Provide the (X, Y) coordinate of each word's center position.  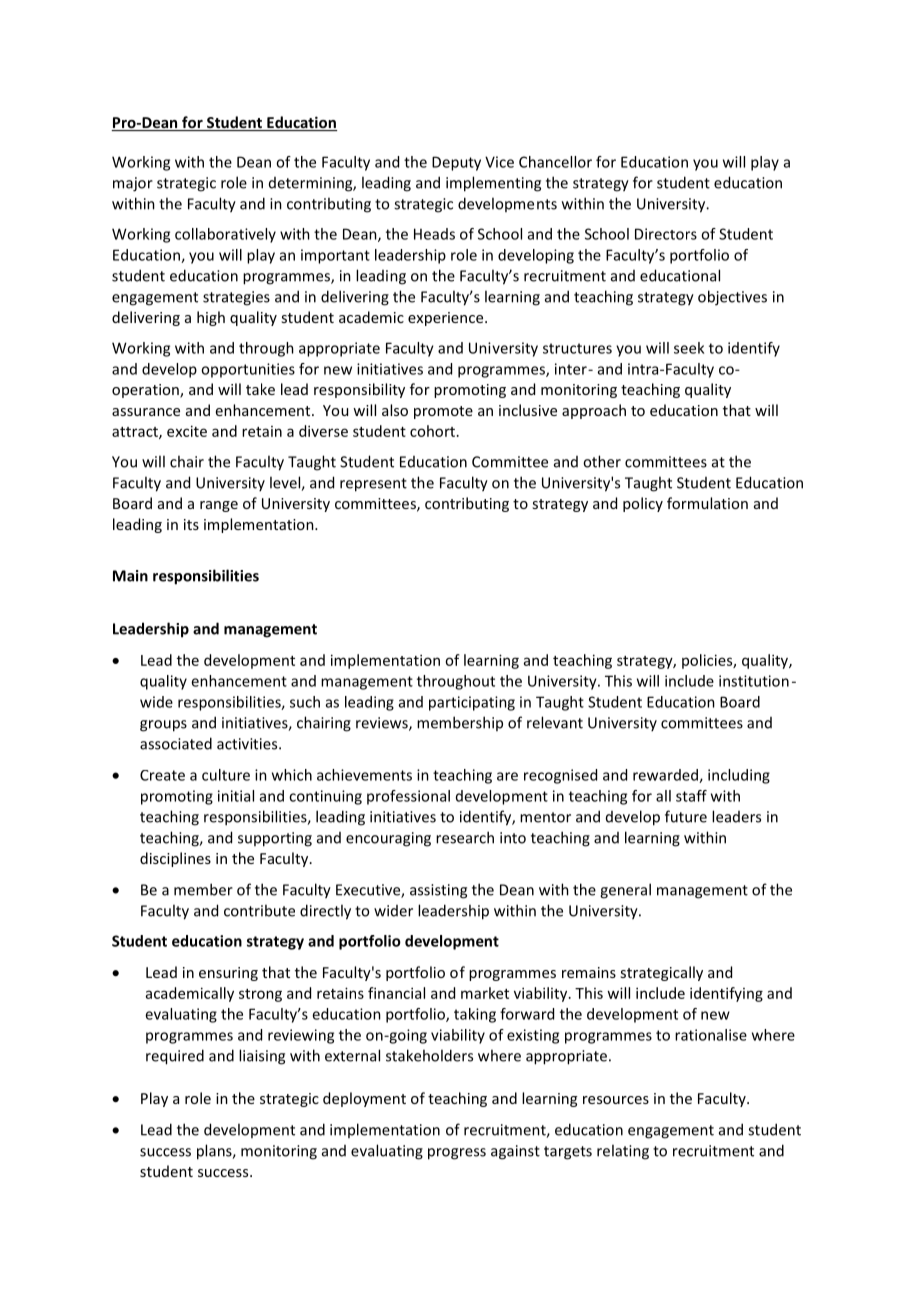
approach (594, 411)
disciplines (175, 859)
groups (163, 726)
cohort (434, 431)
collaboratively (225, 235)
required (175, 1057)
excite (187, 431)
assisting (438, 891)
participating (472, 703)
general (625, 891)
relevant (555, 722)
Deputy (456, 163)
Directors (666, 234)
